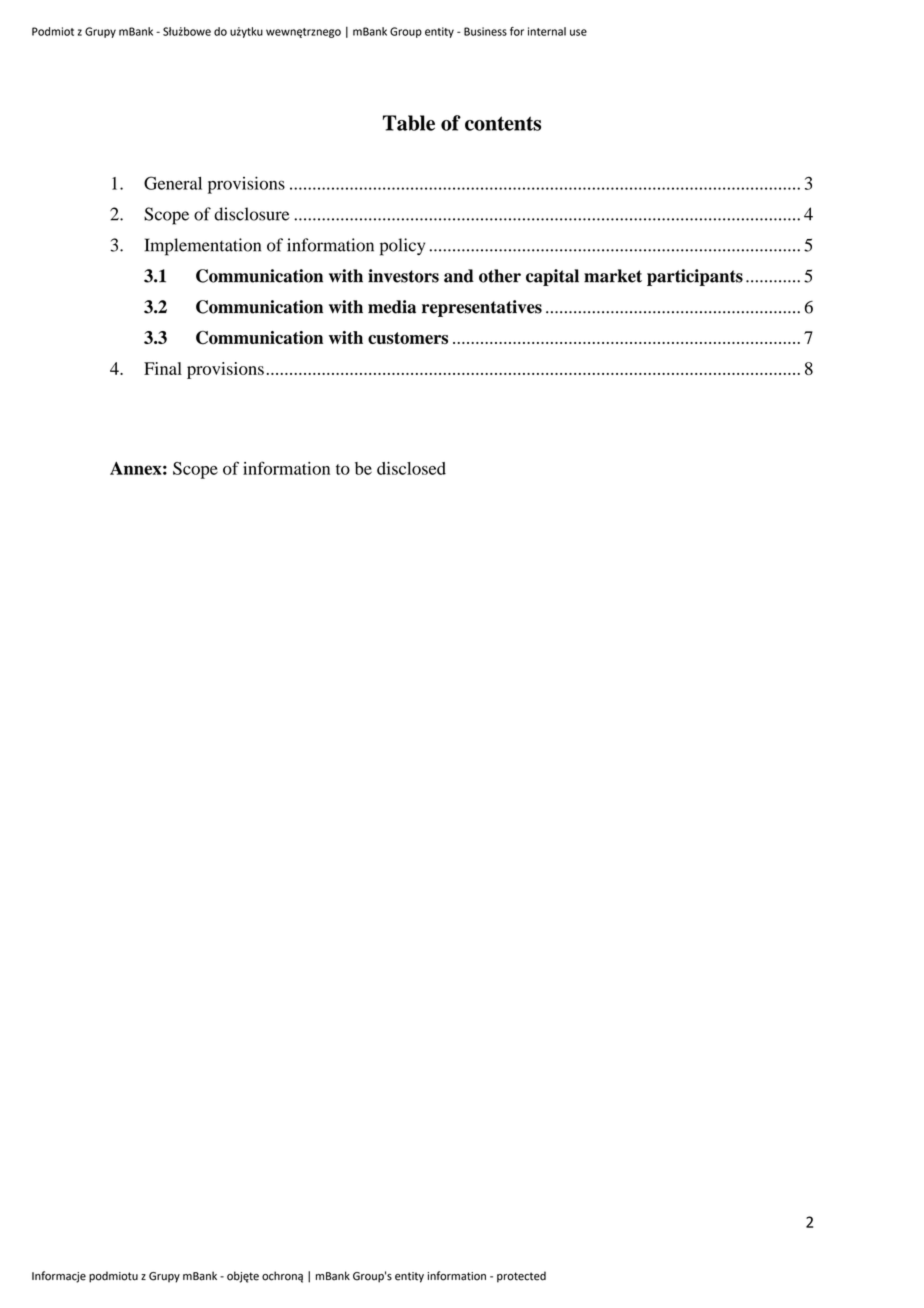 Image resolution: width=924 pixels, height=1308 pixels. What do you see at coordinates (173, 183) in the image?
I see `General` at bounding box center [173, 183].
